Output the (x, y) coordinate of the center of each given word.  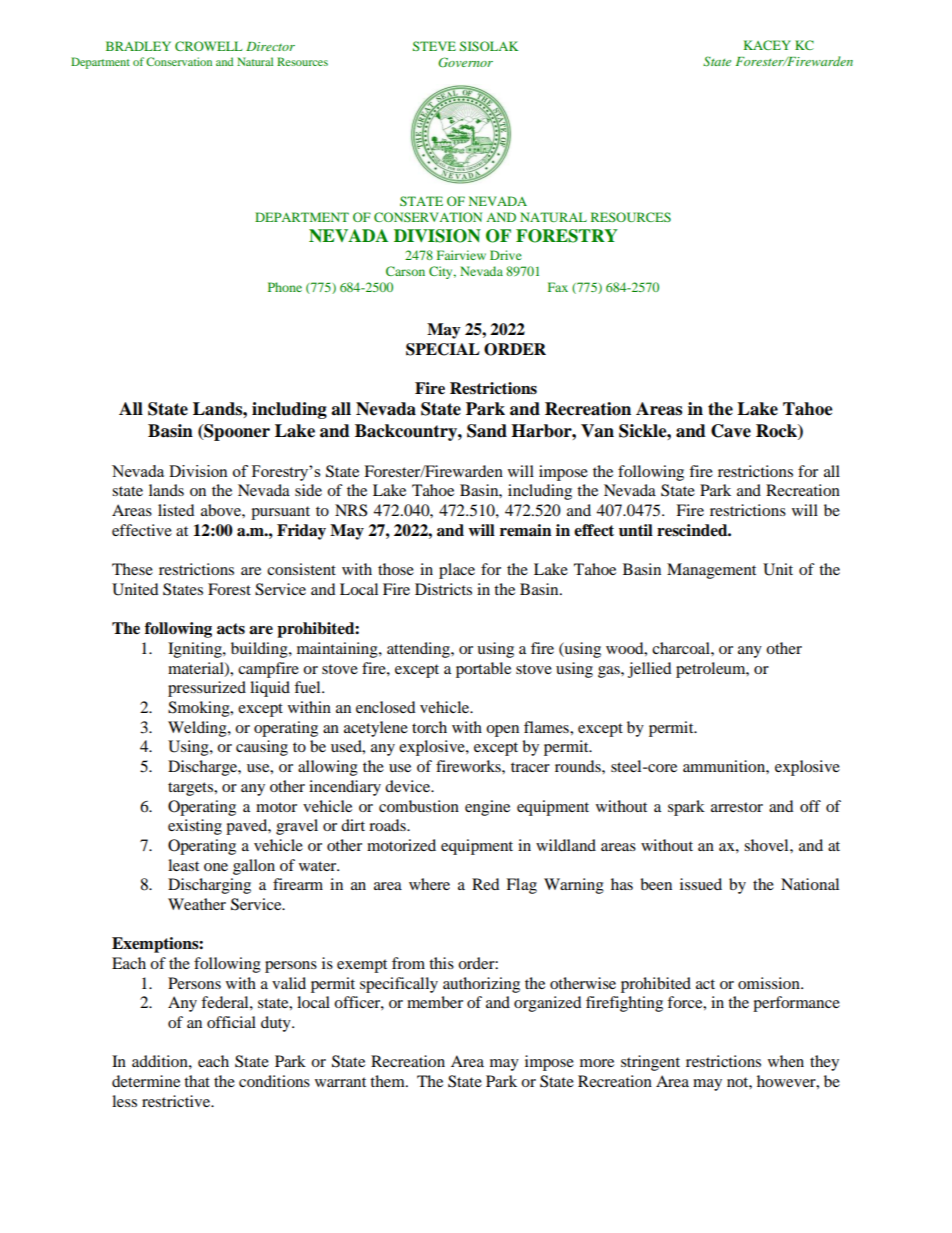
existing (195, 827)
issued (701, 884)
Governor (465, 62)
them (388, 1081)
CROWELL (208, 46)
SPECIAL (443, 349)
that (197, 1081)
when (786, 1061)
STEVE (434, 46)
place (457, 571)
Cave (731, 431)
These (132, 569)
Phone (285, 287)
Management (711, 571)
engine (487, 808)
